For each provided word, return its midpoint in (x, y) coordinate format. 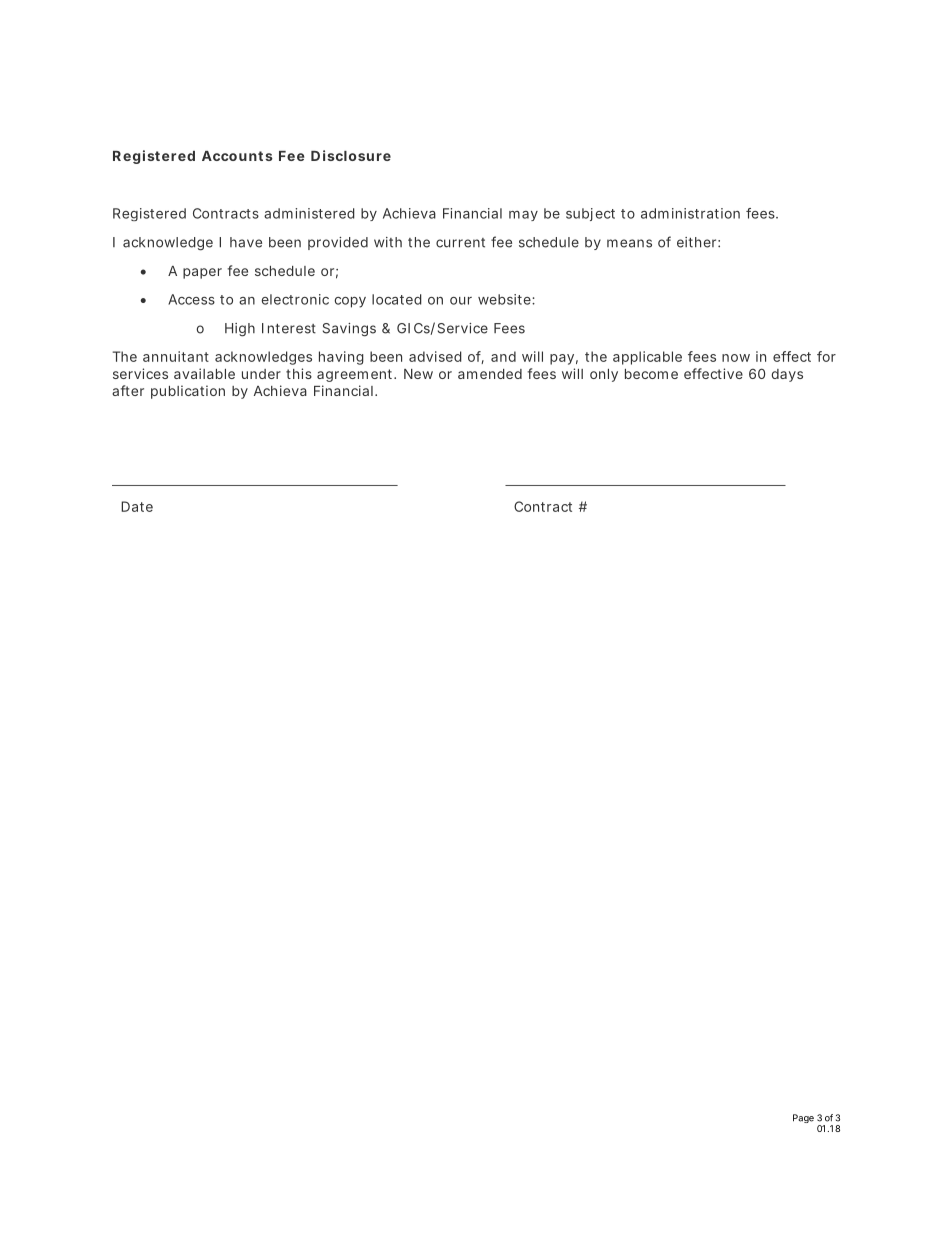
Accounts (237, 156)
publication (188, 392)
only (604, 375)
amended (490, 374)
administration (690, 213)
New (418, 374)
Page (803, 1118)
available (204, 373)
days (787, 375)
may (523, 216)
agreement (354, 375)
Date (137, 506)
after (128, 390)
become (651, 374)
